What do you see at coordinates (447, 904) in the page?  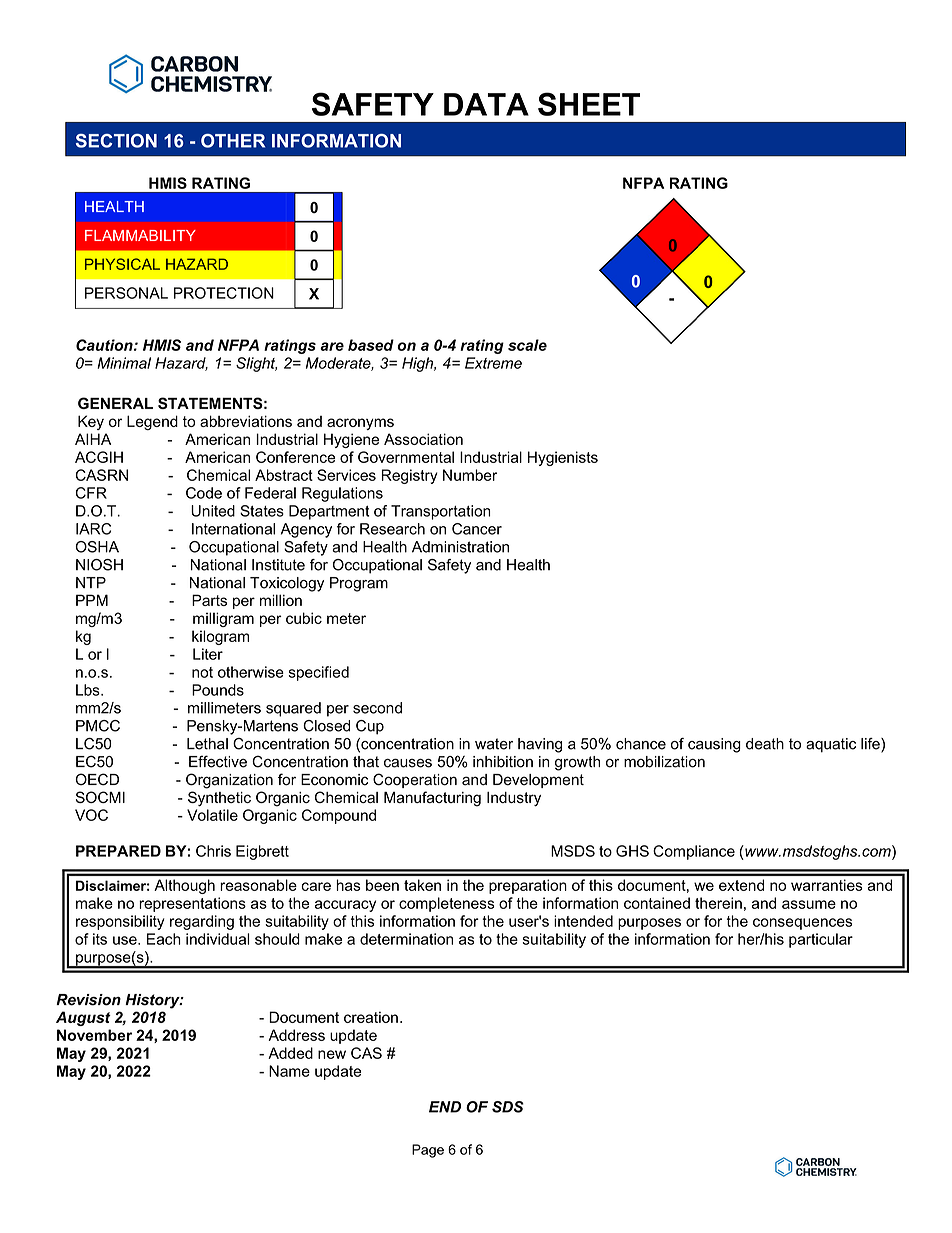 I see `completeness` at bounding box center [447, 904].
